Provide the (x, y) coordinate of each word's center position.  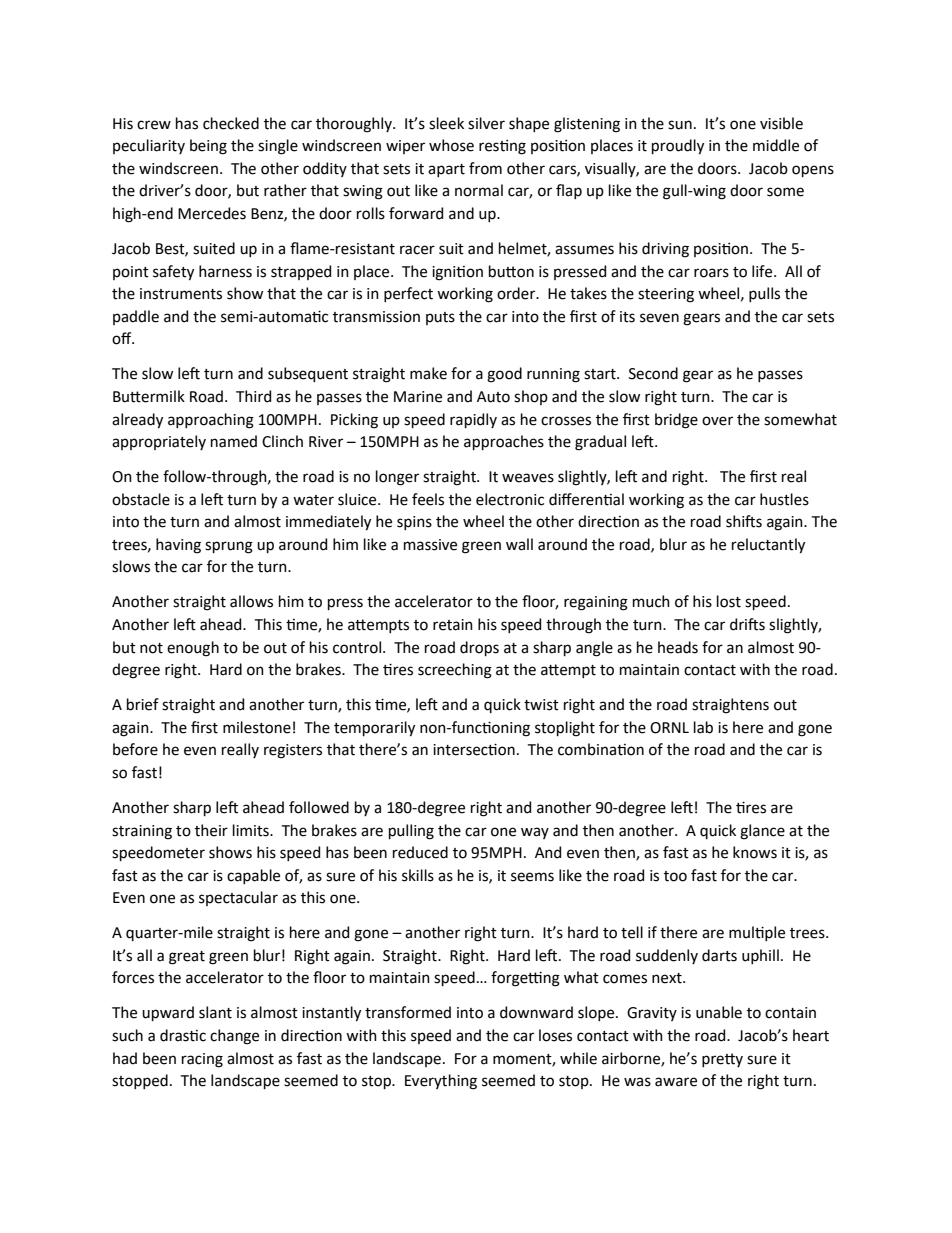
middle (776, 145)
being (208, 147)
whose (451, 145)
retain (453, 625)
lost (729, 601)
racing (202, 1060)
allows (251, 601)
